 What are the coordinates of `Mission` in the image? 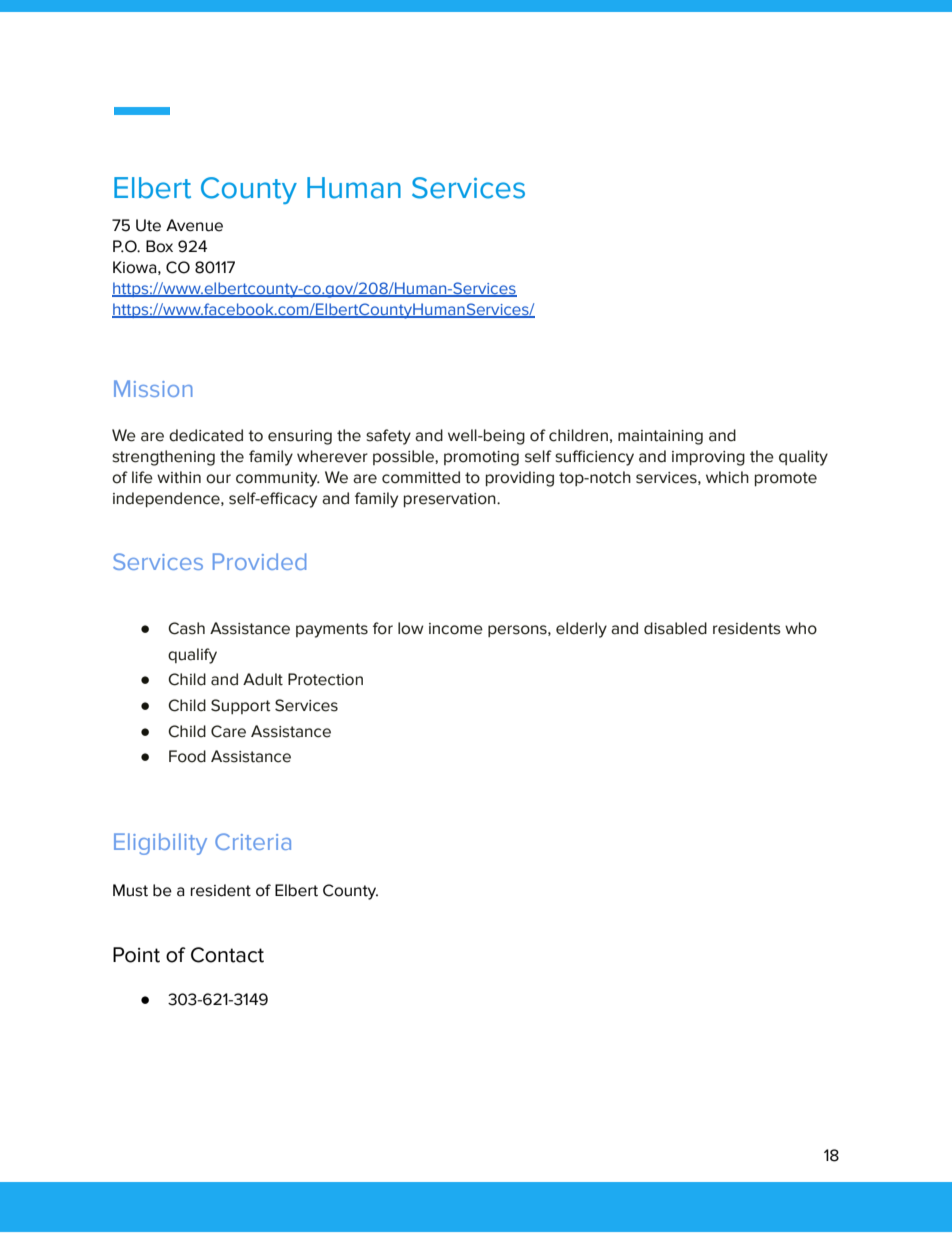 It's located at (153, 388).
